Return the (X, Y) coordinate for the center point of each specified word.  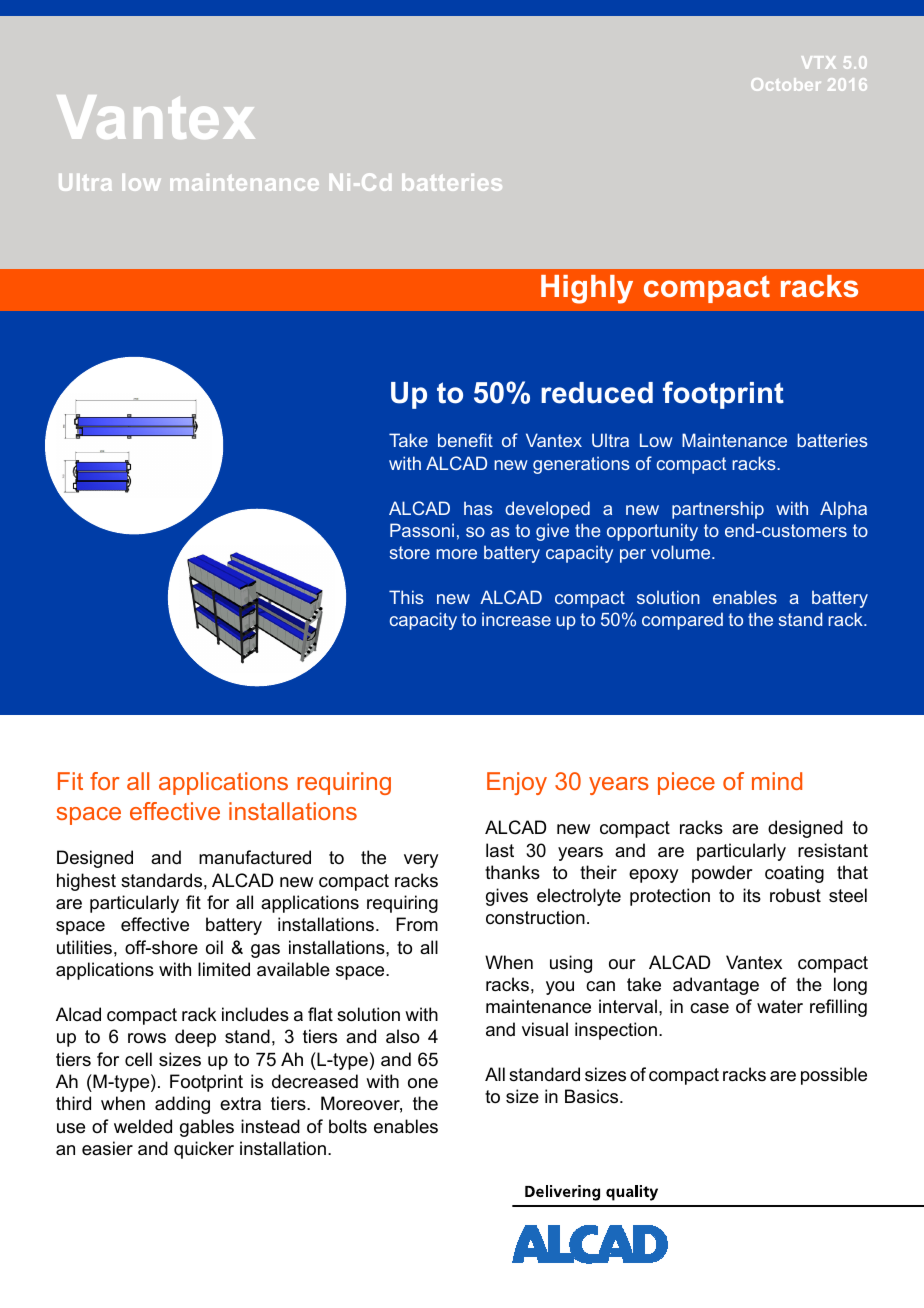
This (406, 597)
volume (682, 552)
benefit (465, 440)
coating (794, 874)
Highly (587, 289)
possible (834, 1076)
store (410, 552)
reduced (597, 393)
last (500, 850)
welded (143, 1126)
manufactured (255, 857)
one (423, 1083)
